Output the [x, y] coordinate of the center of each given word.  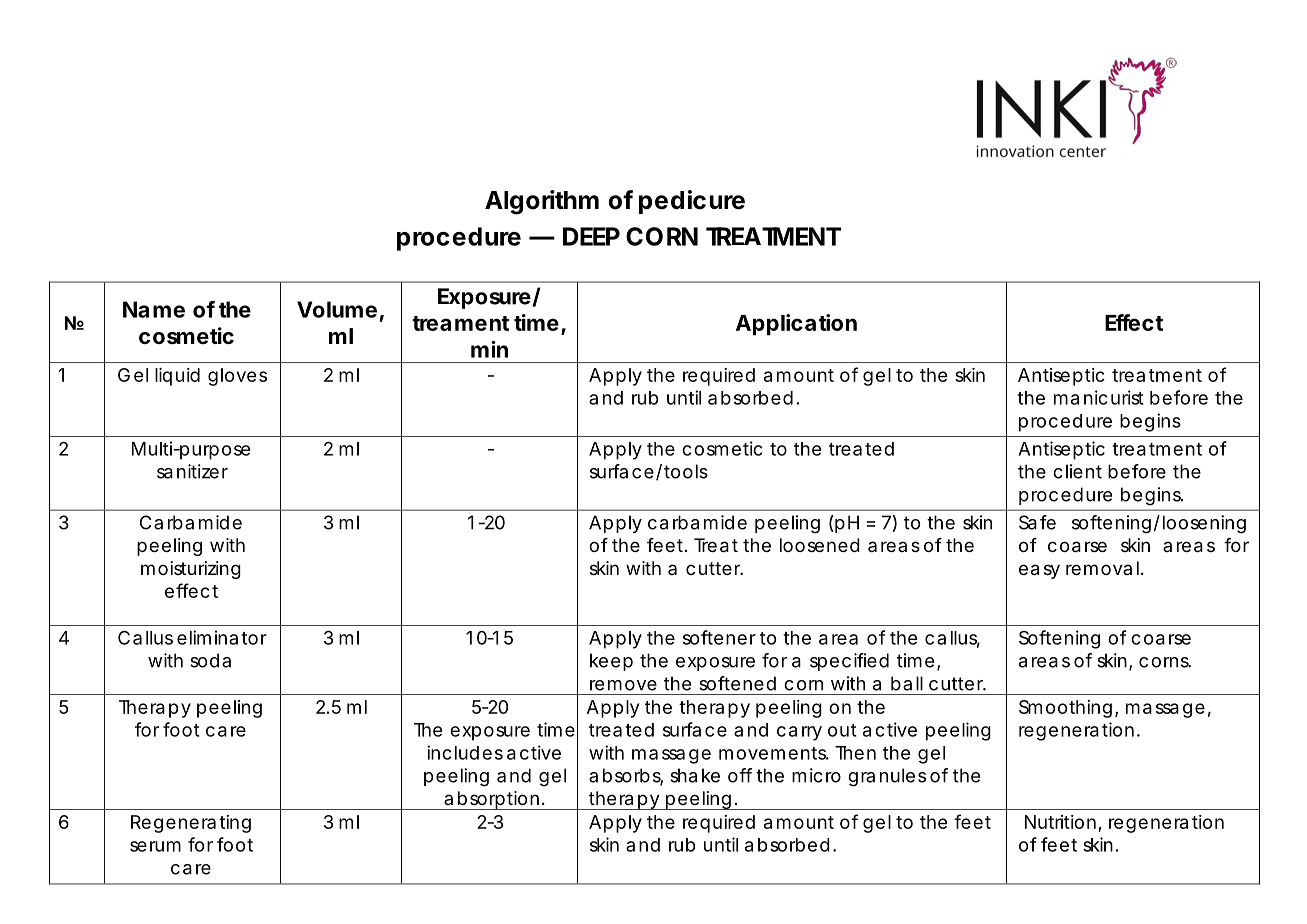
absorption [491, 800]
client [1077, 471]
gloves [237, 377]
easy [1039, 571]
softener [719, 637]
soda [210, 660]
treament [460, 323]
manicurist [1099, 397]
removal [1102, 568]
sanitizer [192, 471]
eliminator [222, 637]
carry [799, 733]
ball [907, 683]
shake [695, 775]
